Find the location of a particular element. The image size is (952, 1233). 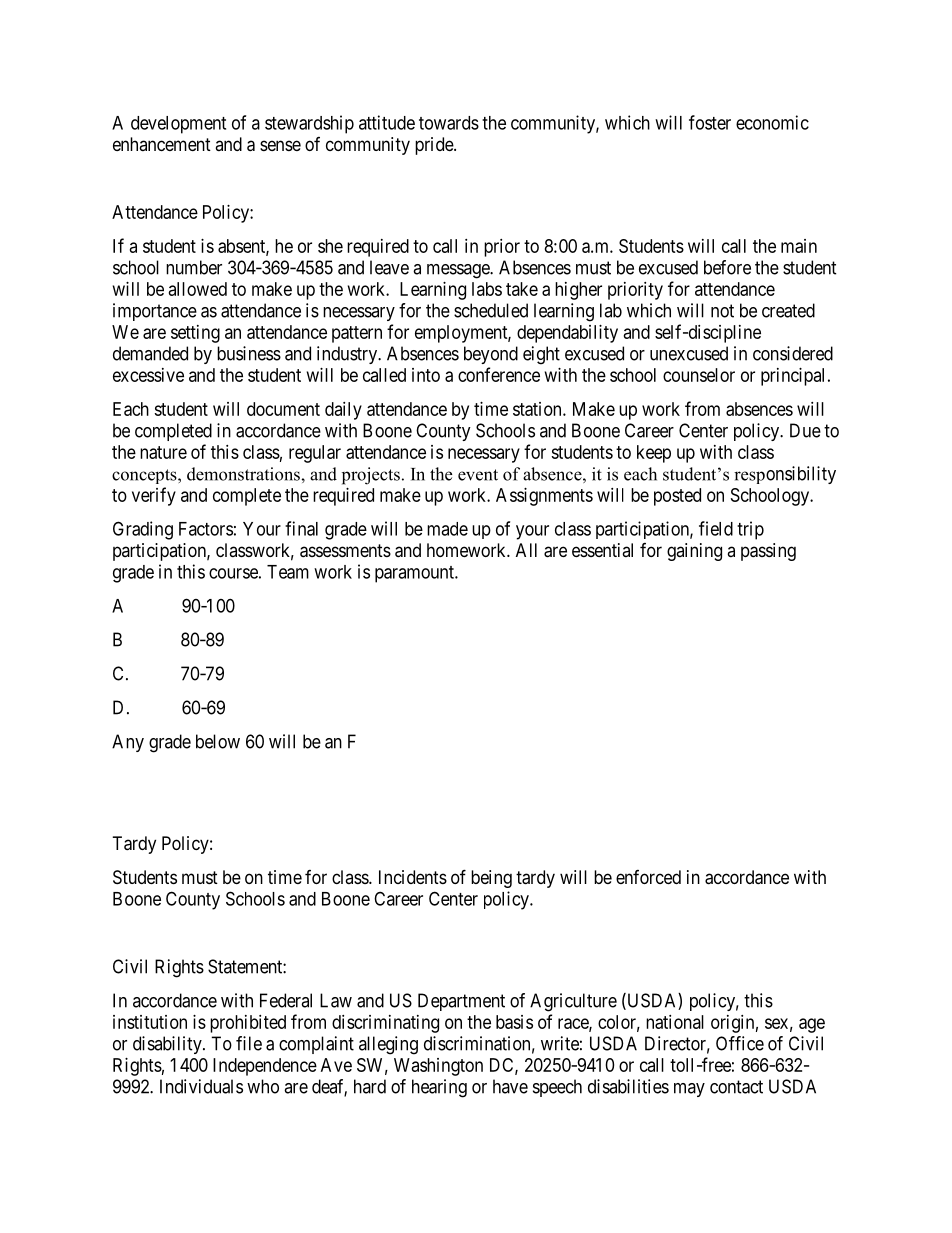

below is located at coordinates (218, 741).
